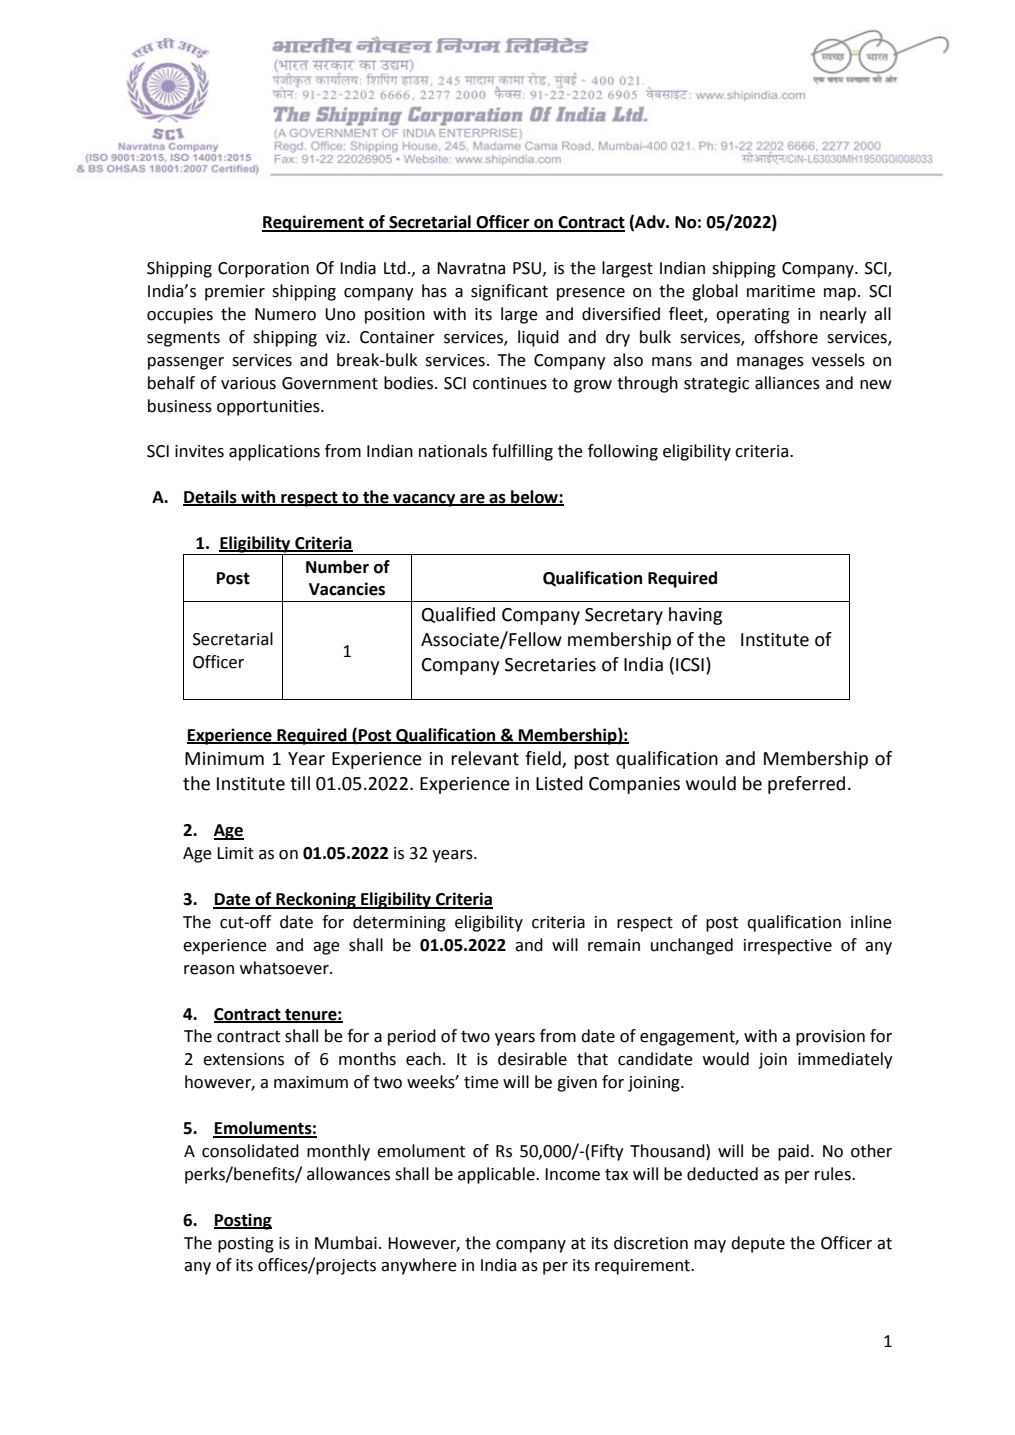 The height and width of the screenshot is (1435, 1015). I want to click on operating, so click(753, 316).
